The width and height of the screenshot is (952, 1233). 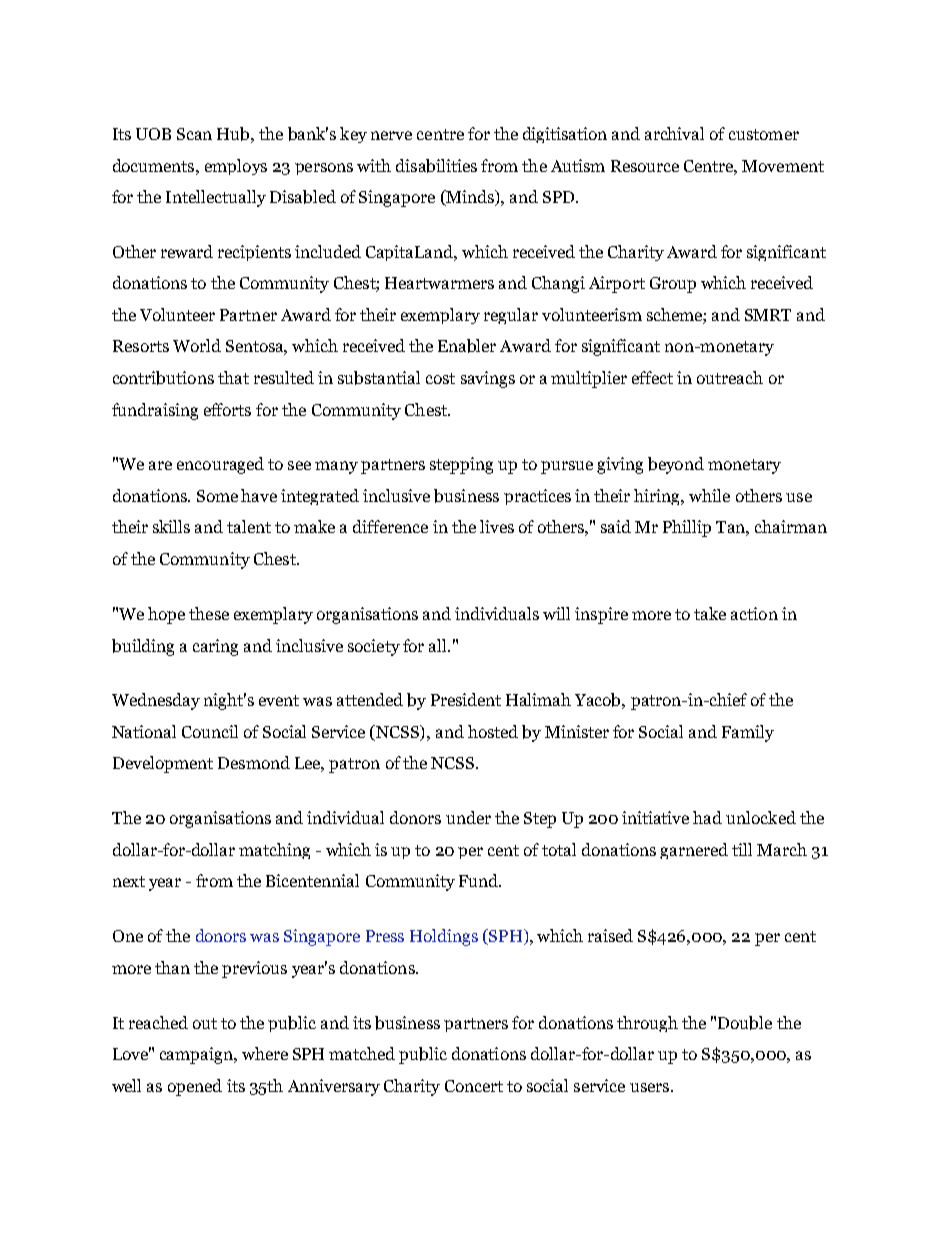 I want to click on had, so click(x=707, y=817).
